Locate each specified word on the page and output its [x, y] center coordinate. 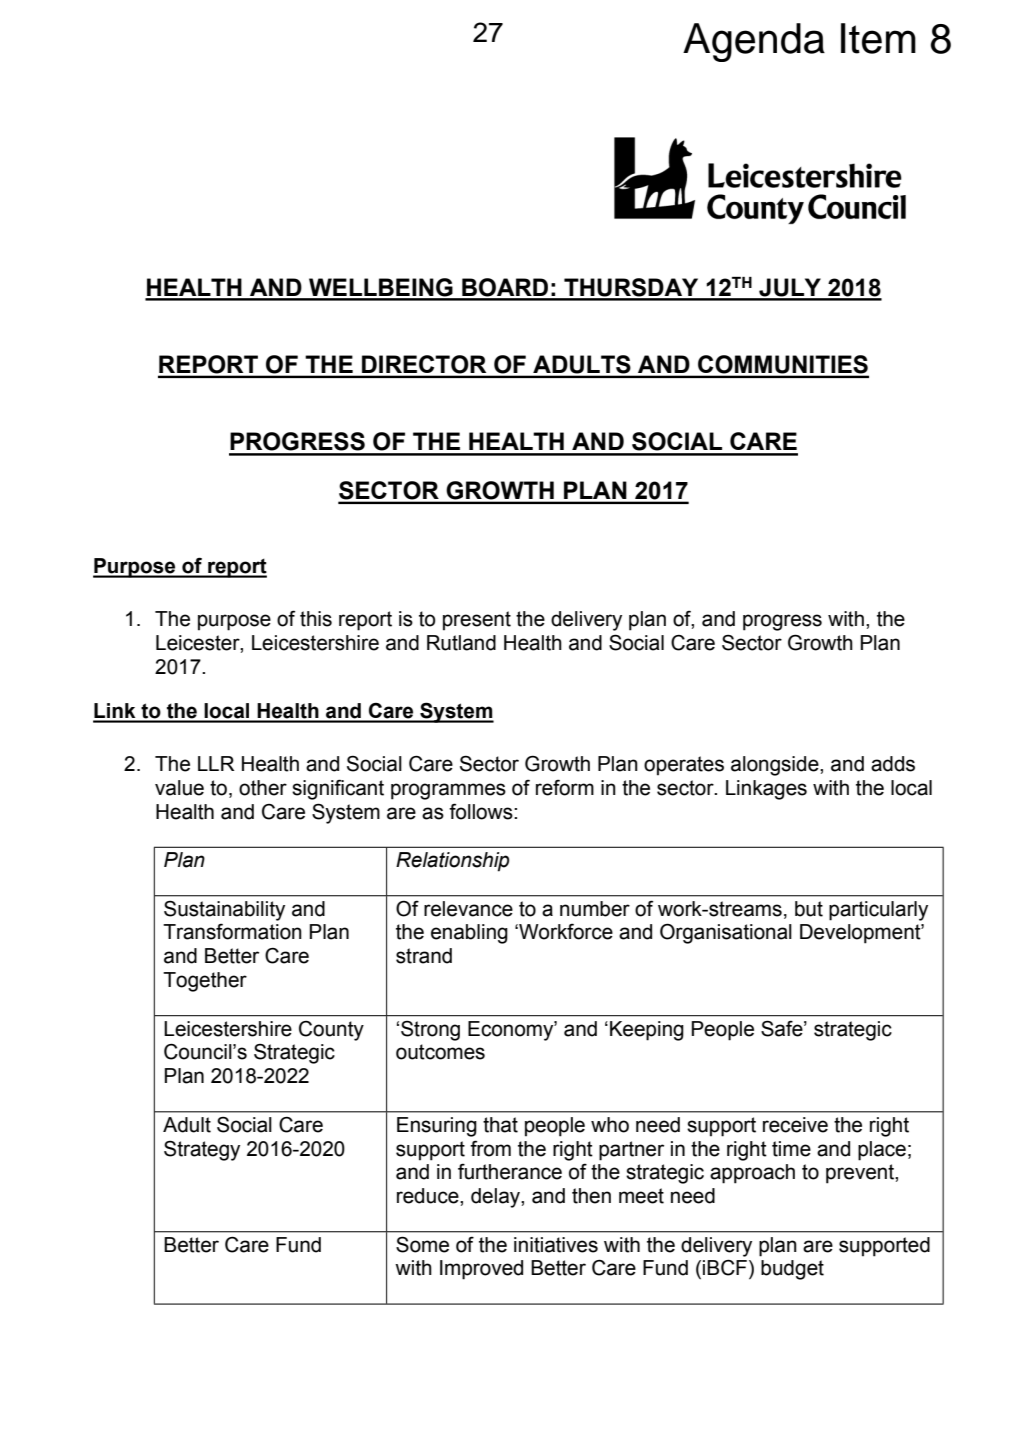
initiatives [556, 1245]
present [477, 621]
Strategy [202, 1150]
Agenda [754, 42]
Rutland [461, 643]
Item [878, 38]
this [316, 619]
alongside [776, 766]
